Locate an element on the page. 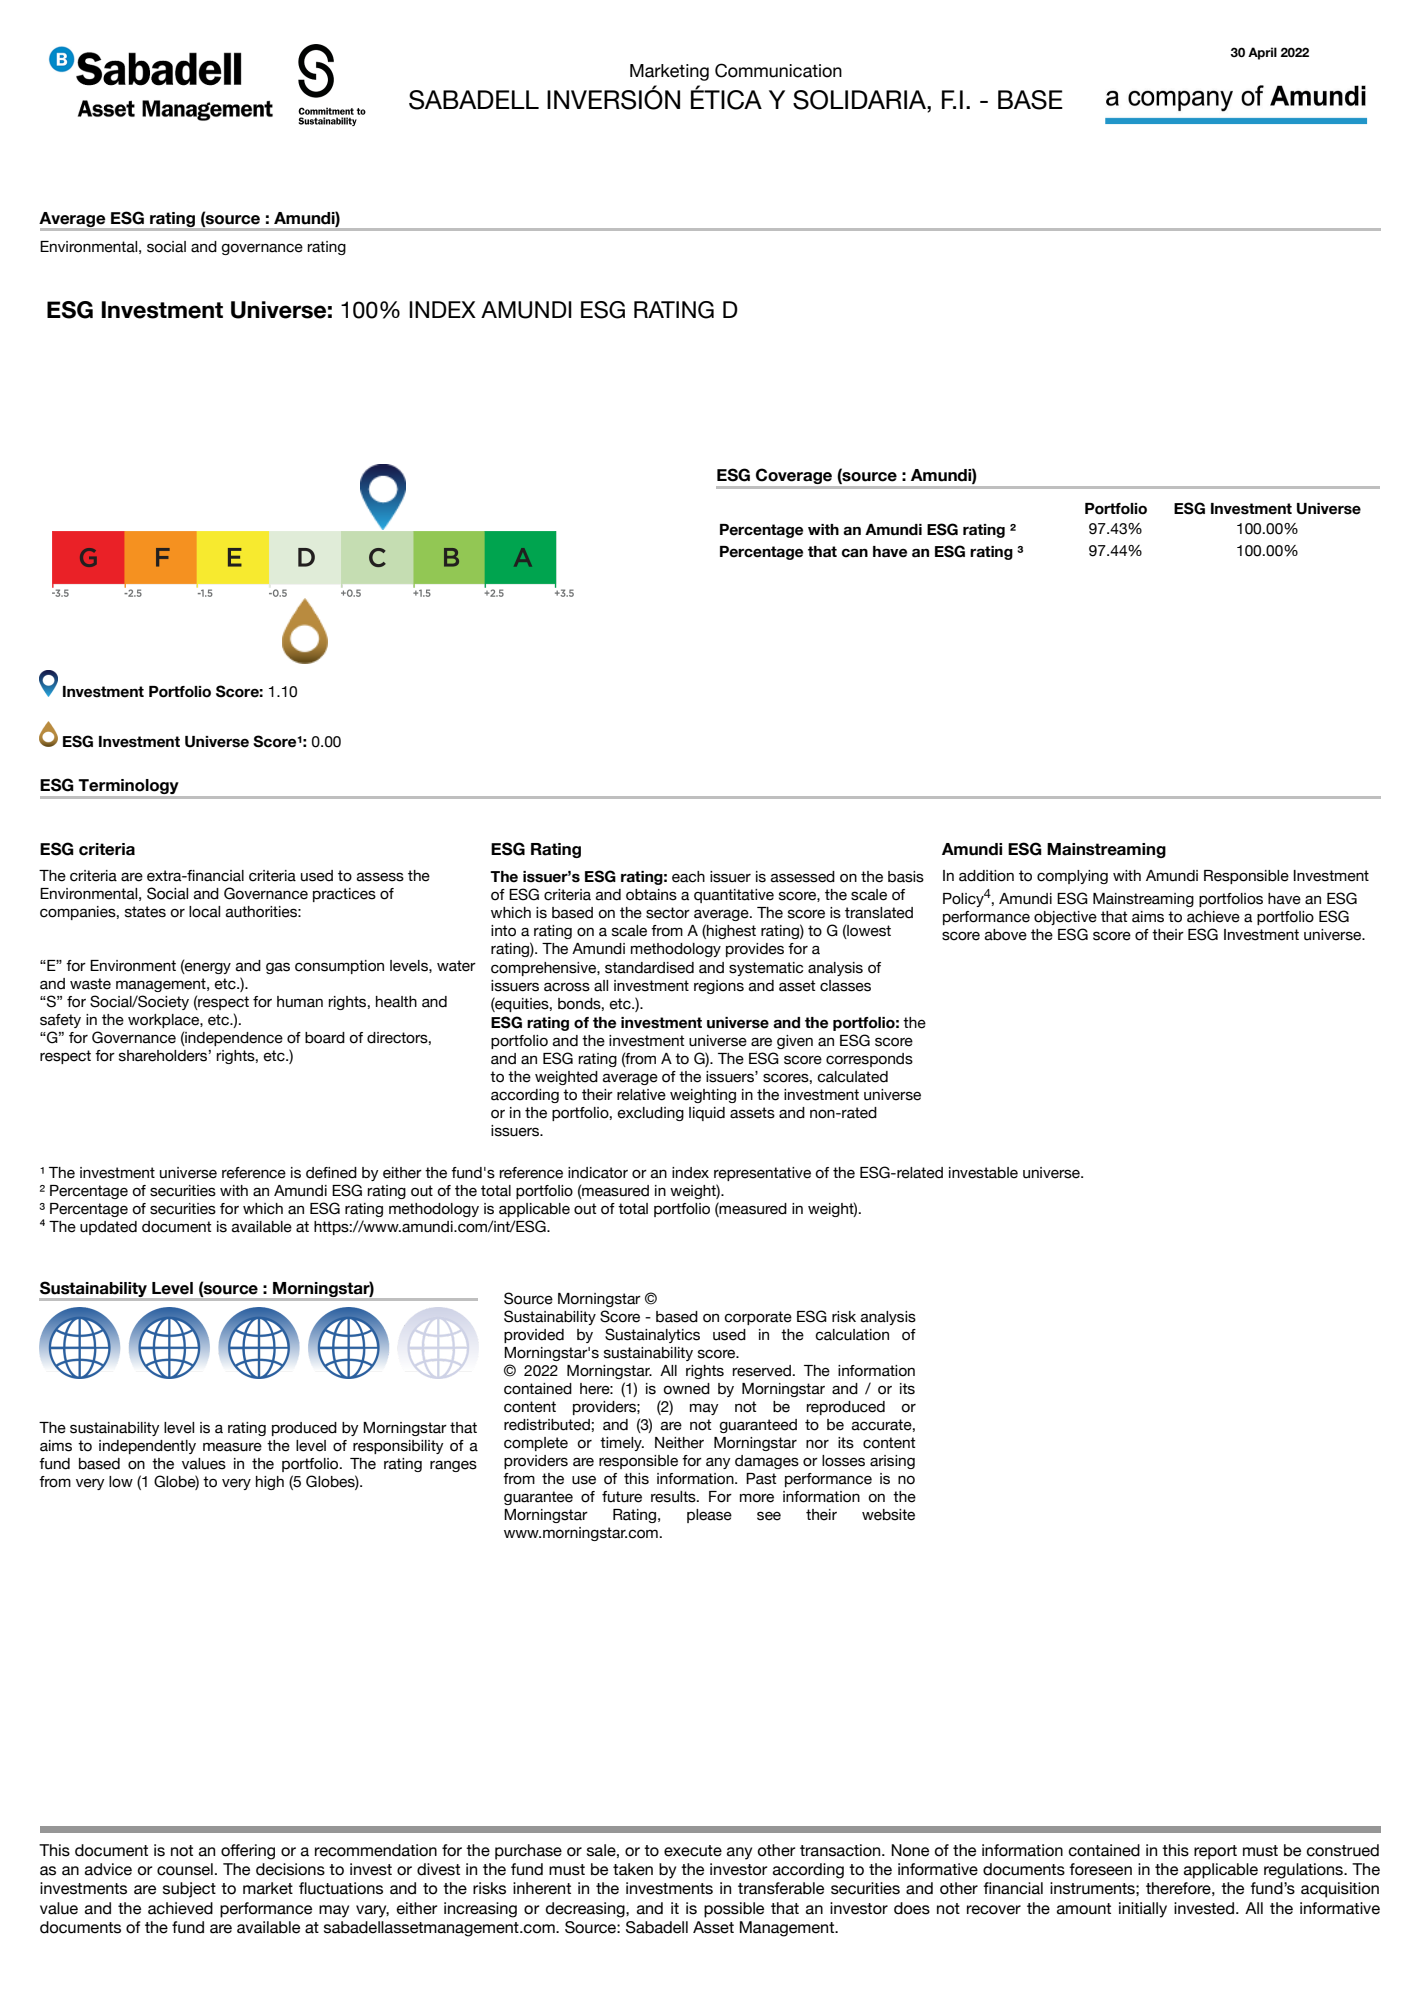 This image has width=1420, height=2010. April is located at coordinates (1262, 53).
